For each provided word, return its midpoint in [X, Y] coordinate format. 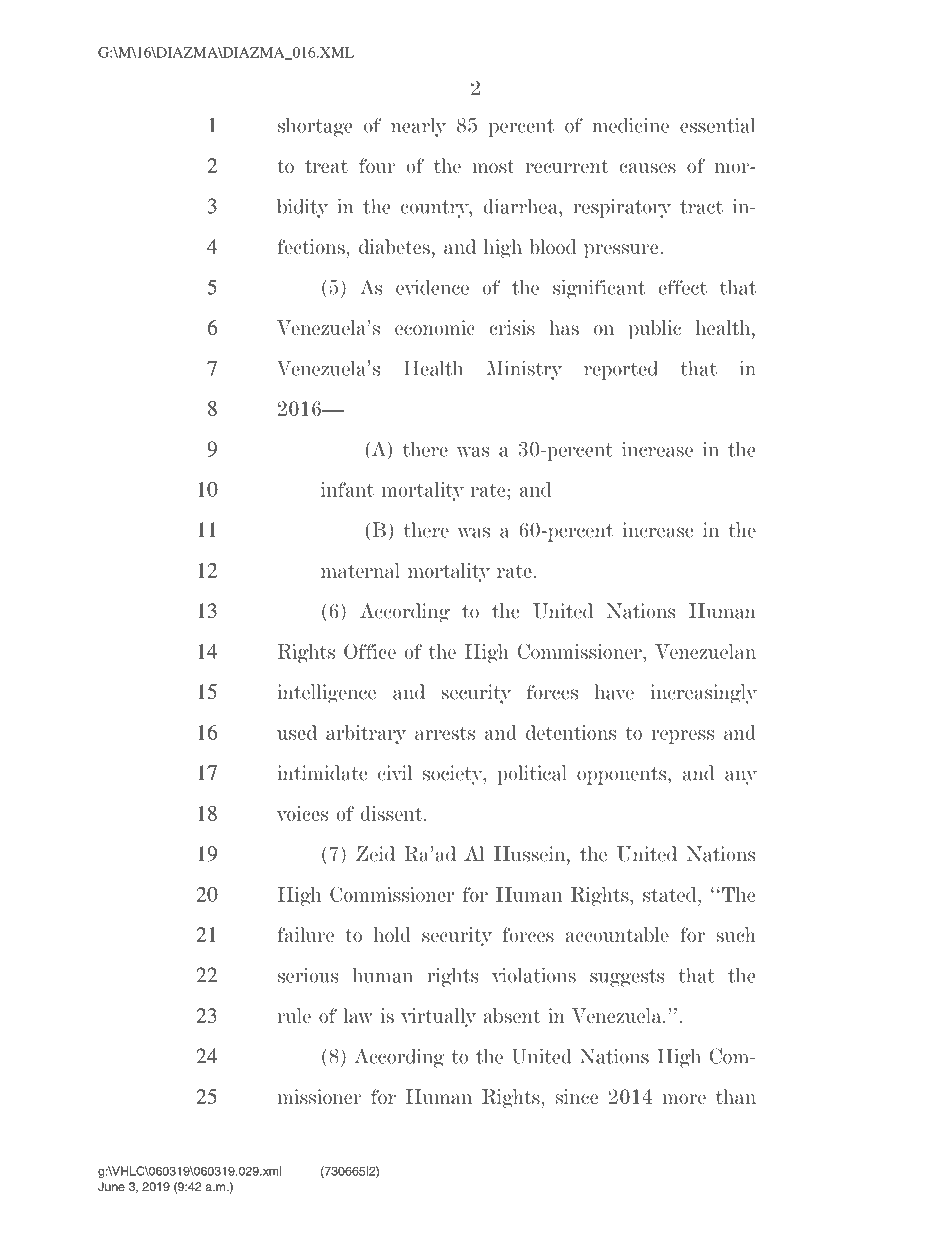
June [111, 1186]
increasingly [704, 694]
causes [647, 168]
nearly [418, 127]
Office [370, 651]
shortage [315, 127]
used [297, 732]
